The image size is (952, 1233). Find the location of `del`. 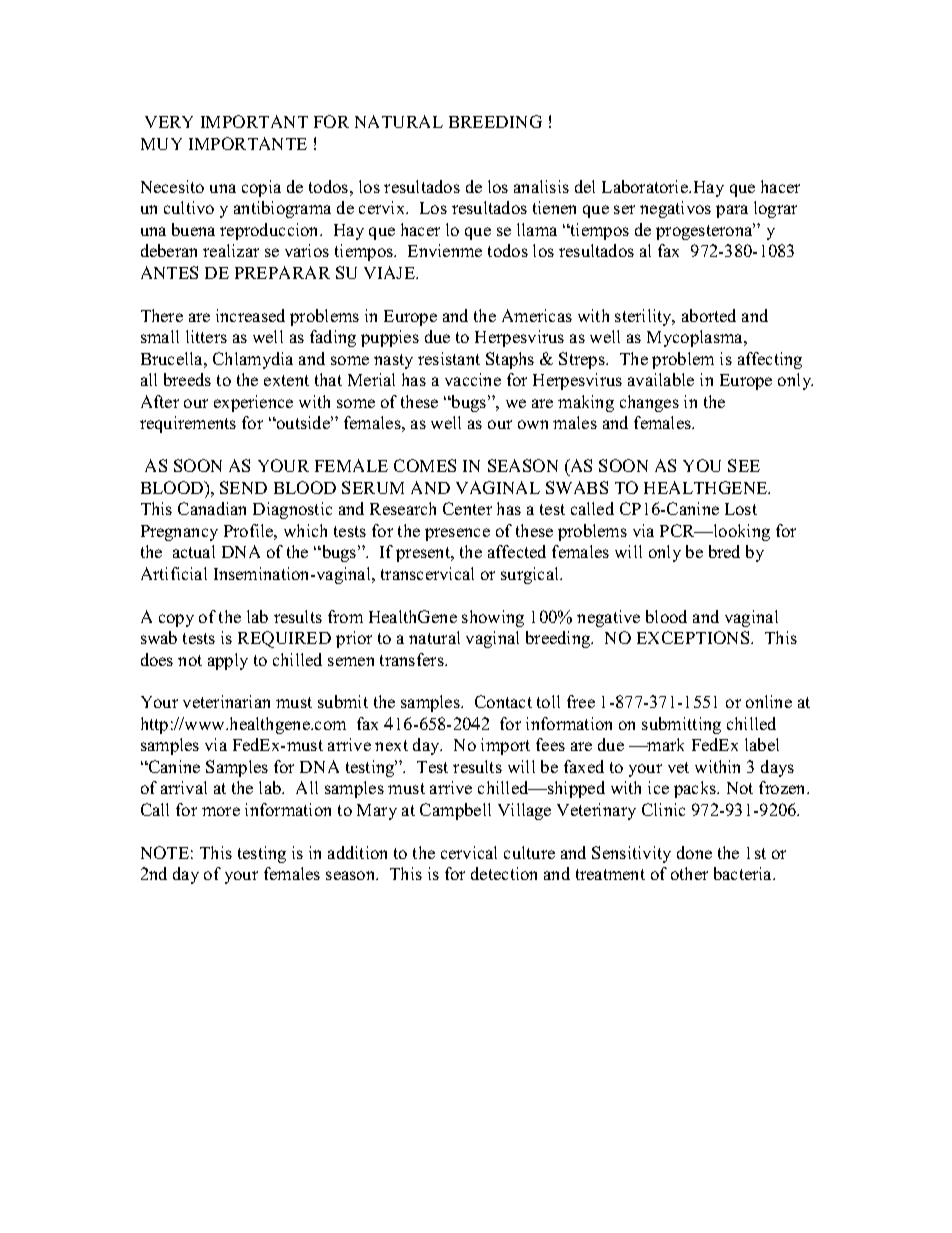

del is located at coordinates (585, 186).
